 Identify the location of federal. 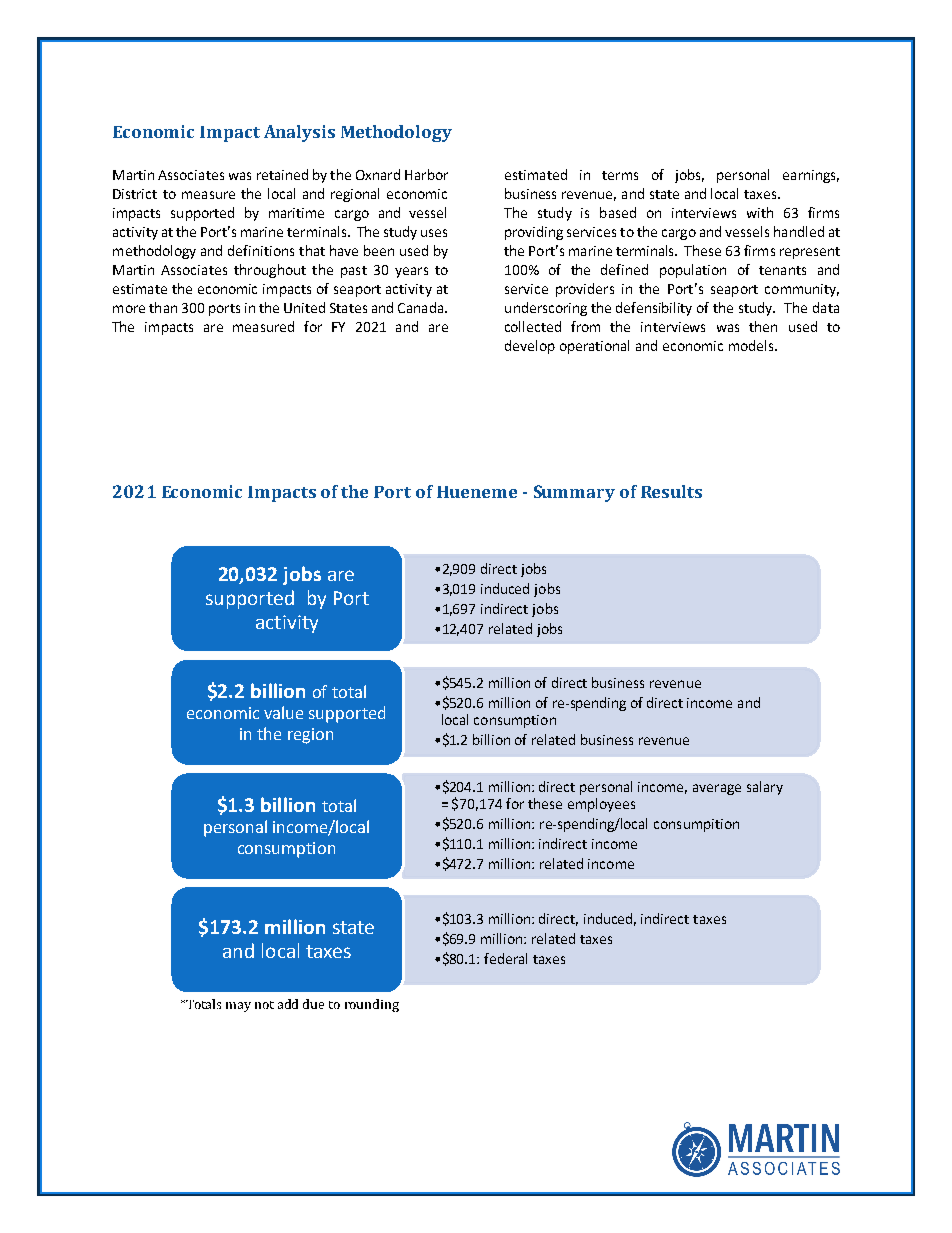
(505, 958).
